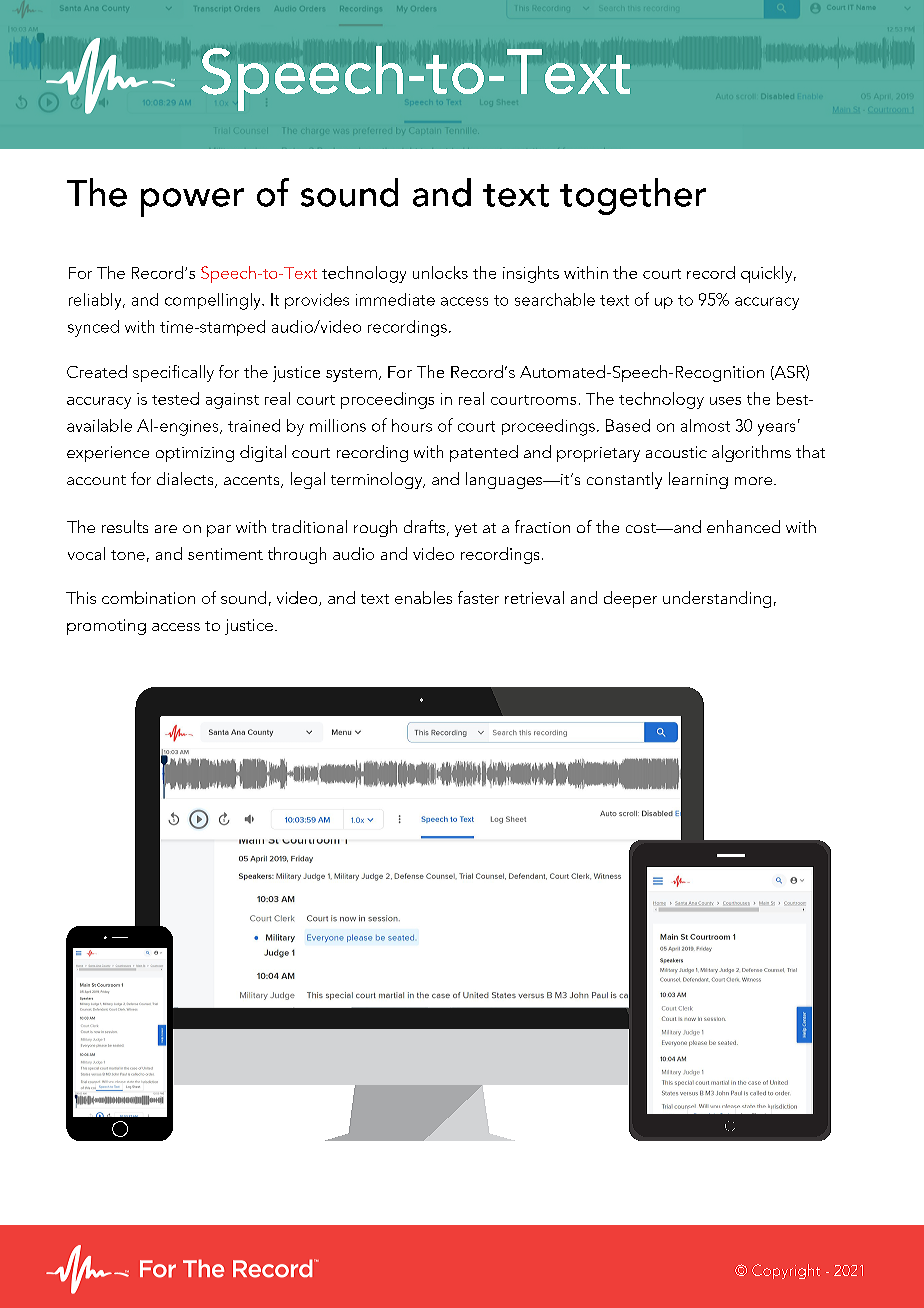 The width and height of the screenshot is (924, 1308). Describe the element at coordinates (423, 597) in the screenshot. I see `enables` at that location.
